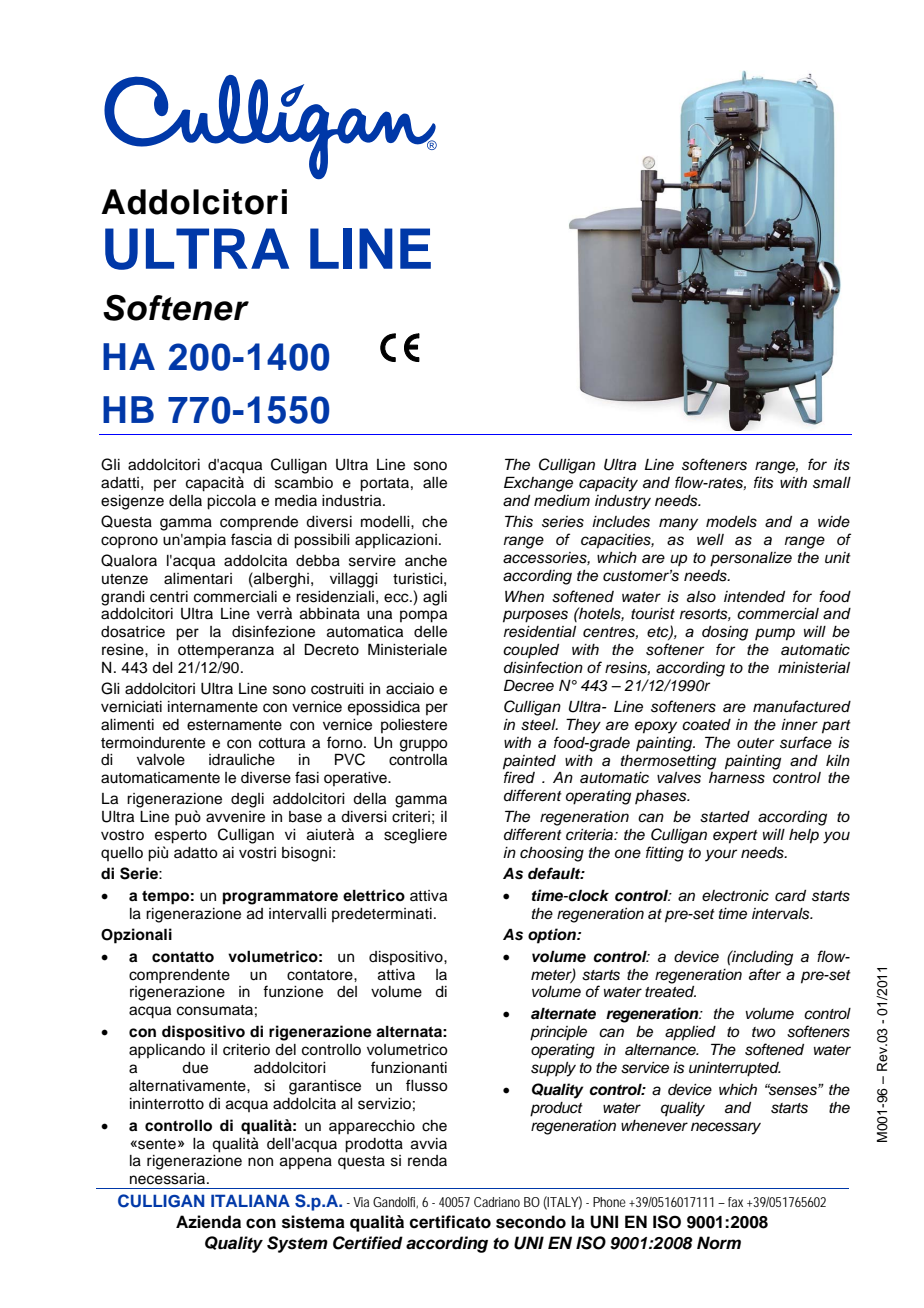 The height and width of the image is (1308, 924). What do you see at coordinates (765, 974) in the image?
I see `after` at bounding box center [765, 974].
